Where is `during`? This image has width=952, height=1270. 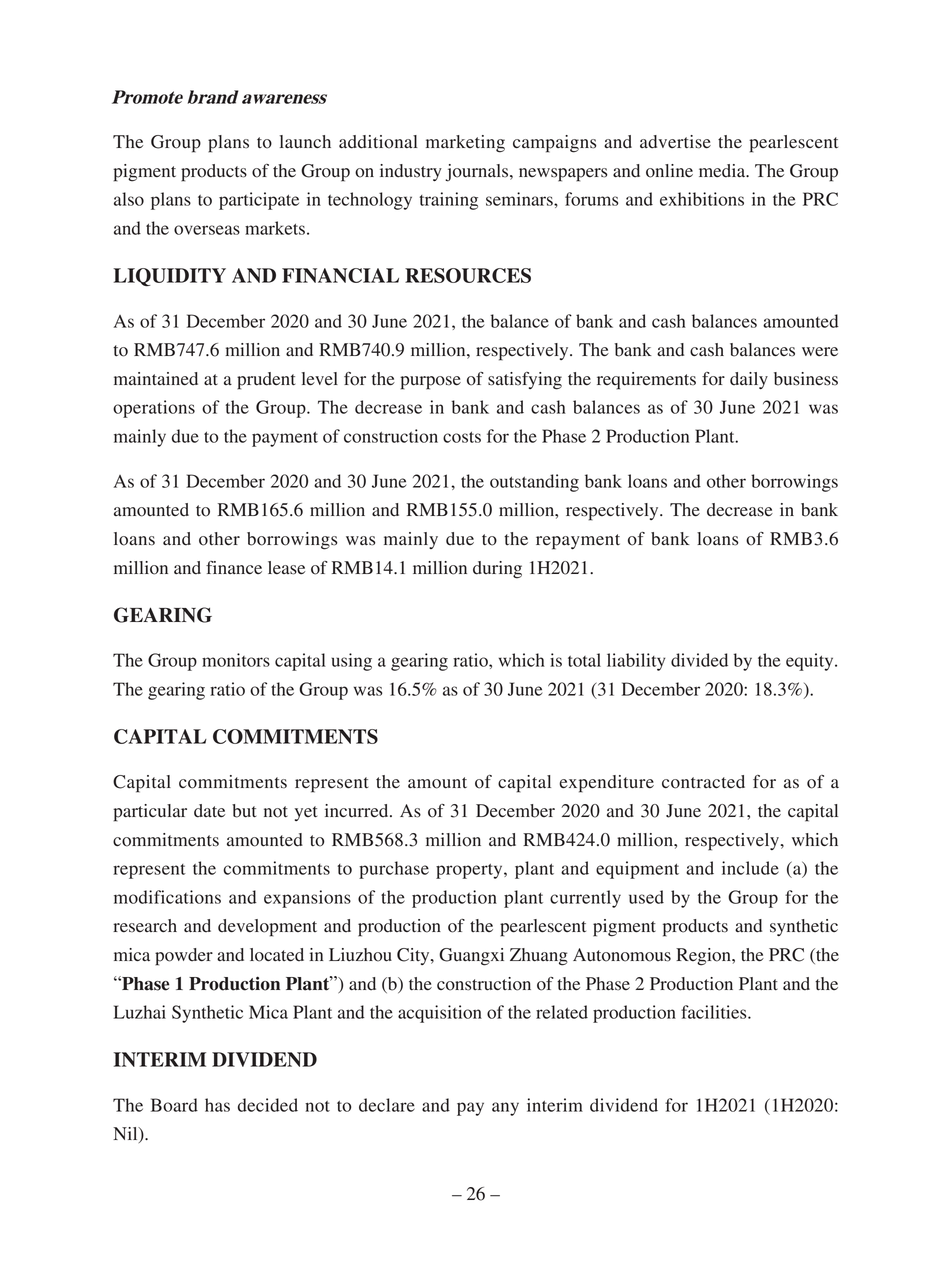
during is located at coordinates (497, 570).
